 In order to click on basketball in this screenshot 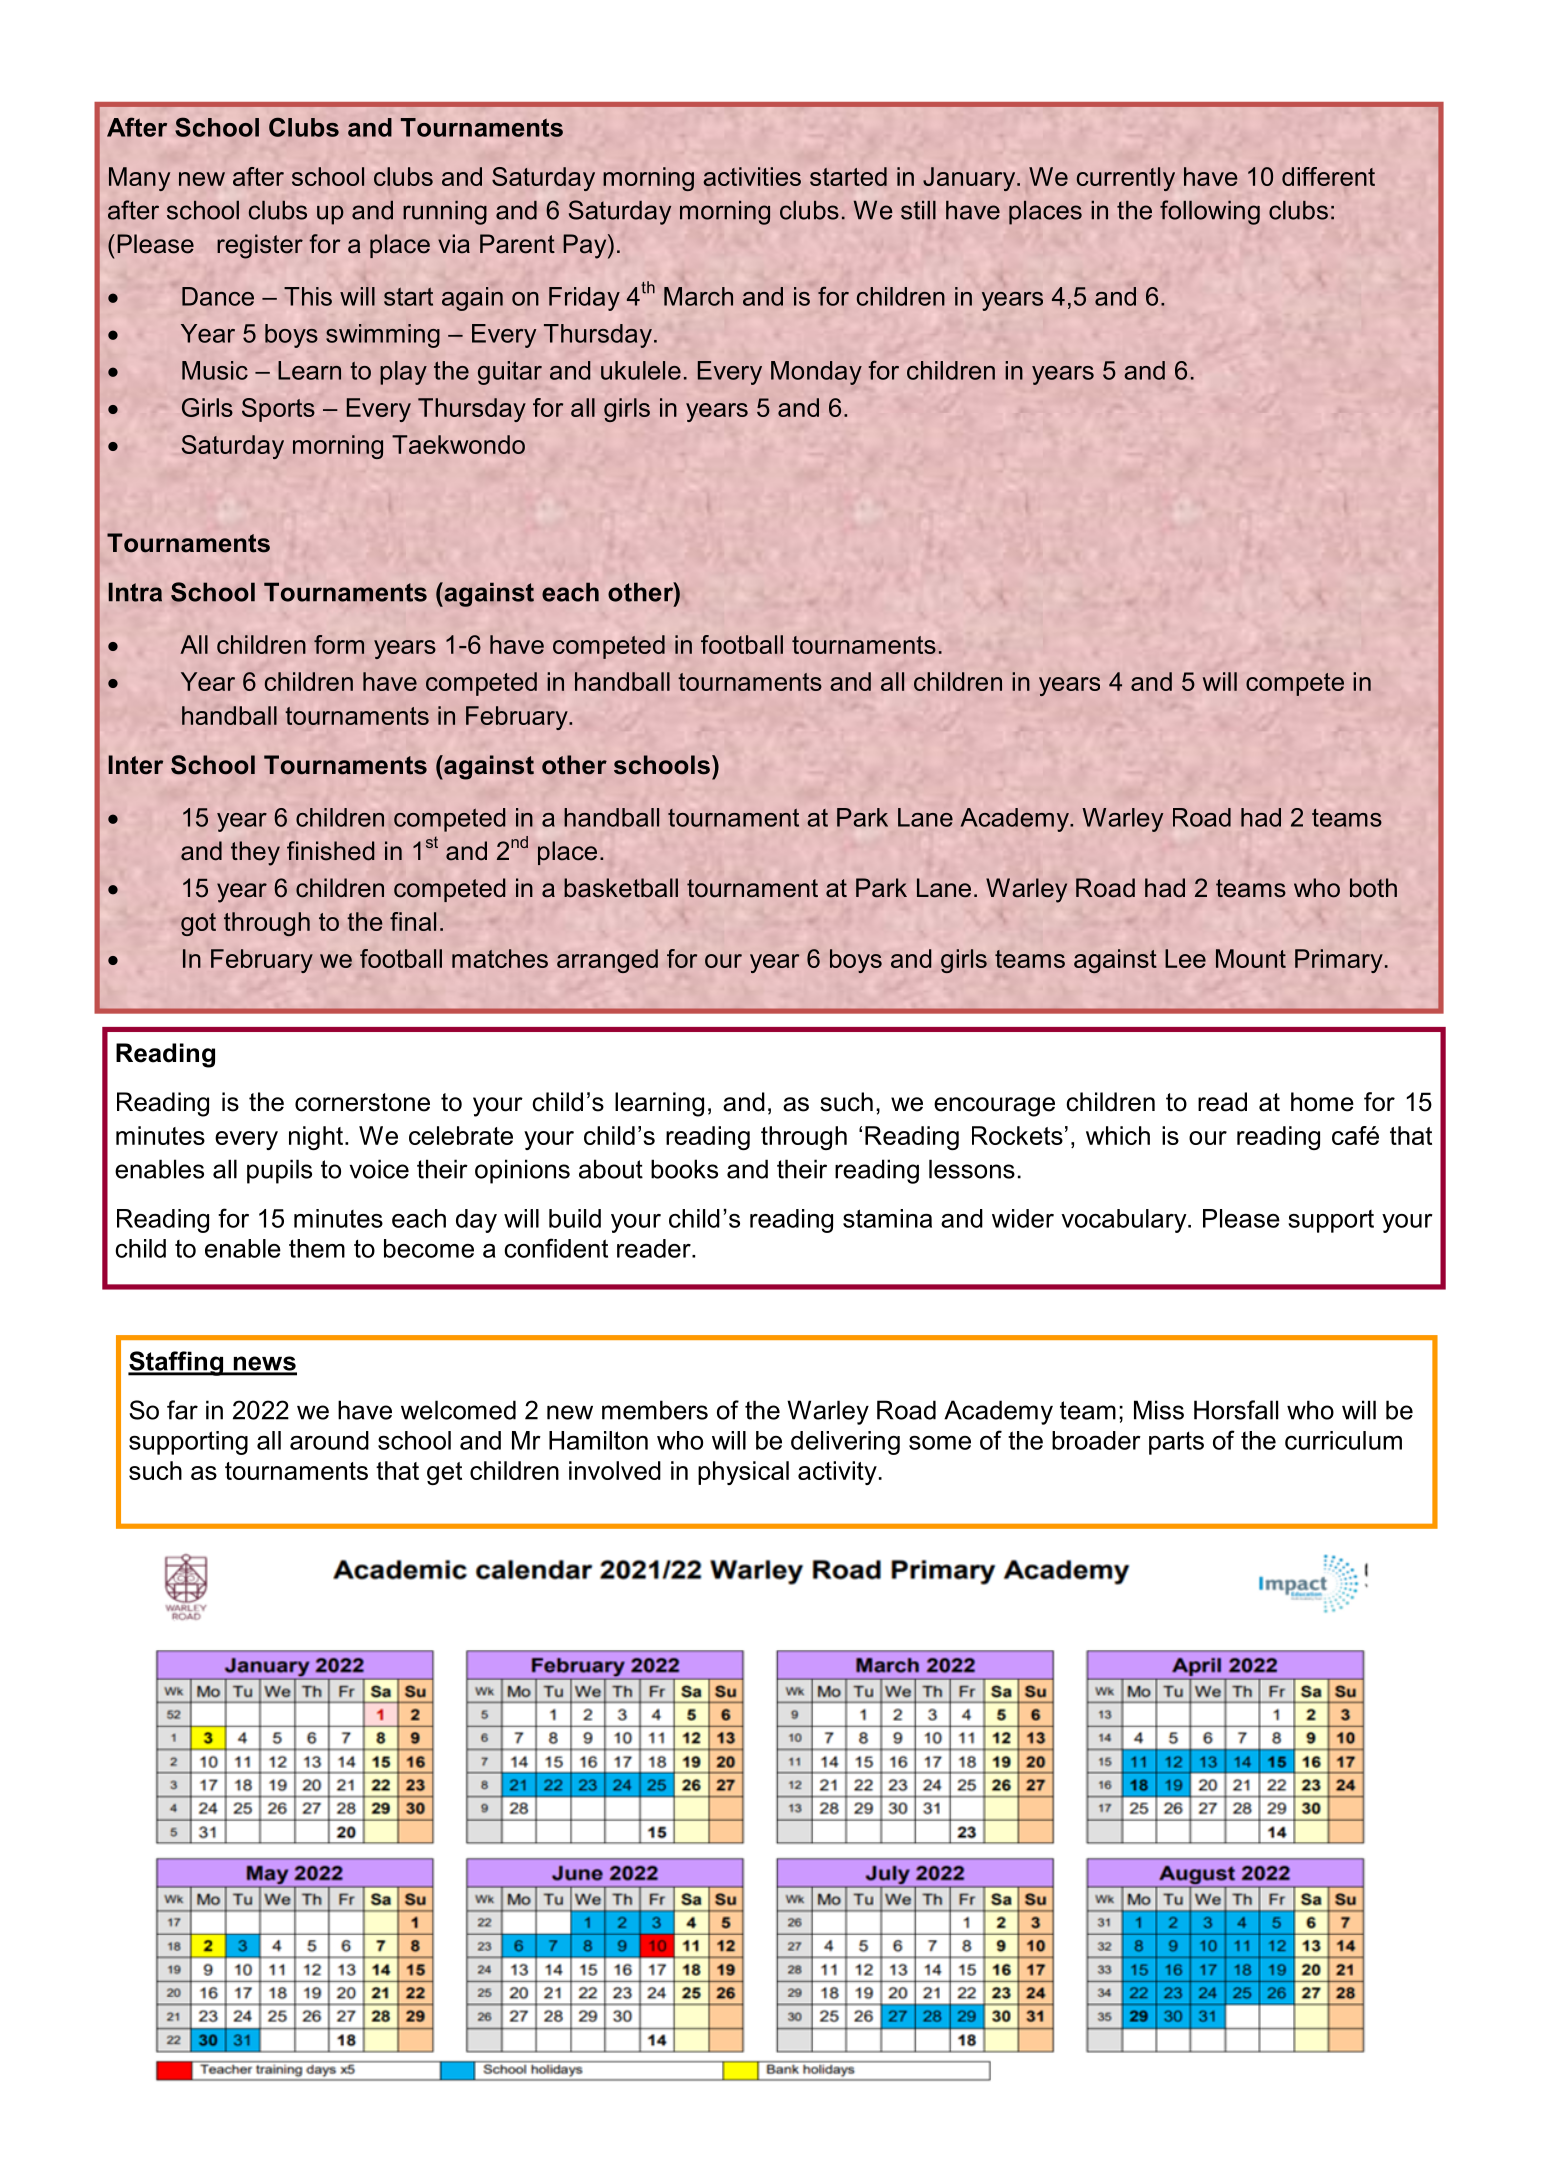, I will do `click(621, 888)`.
